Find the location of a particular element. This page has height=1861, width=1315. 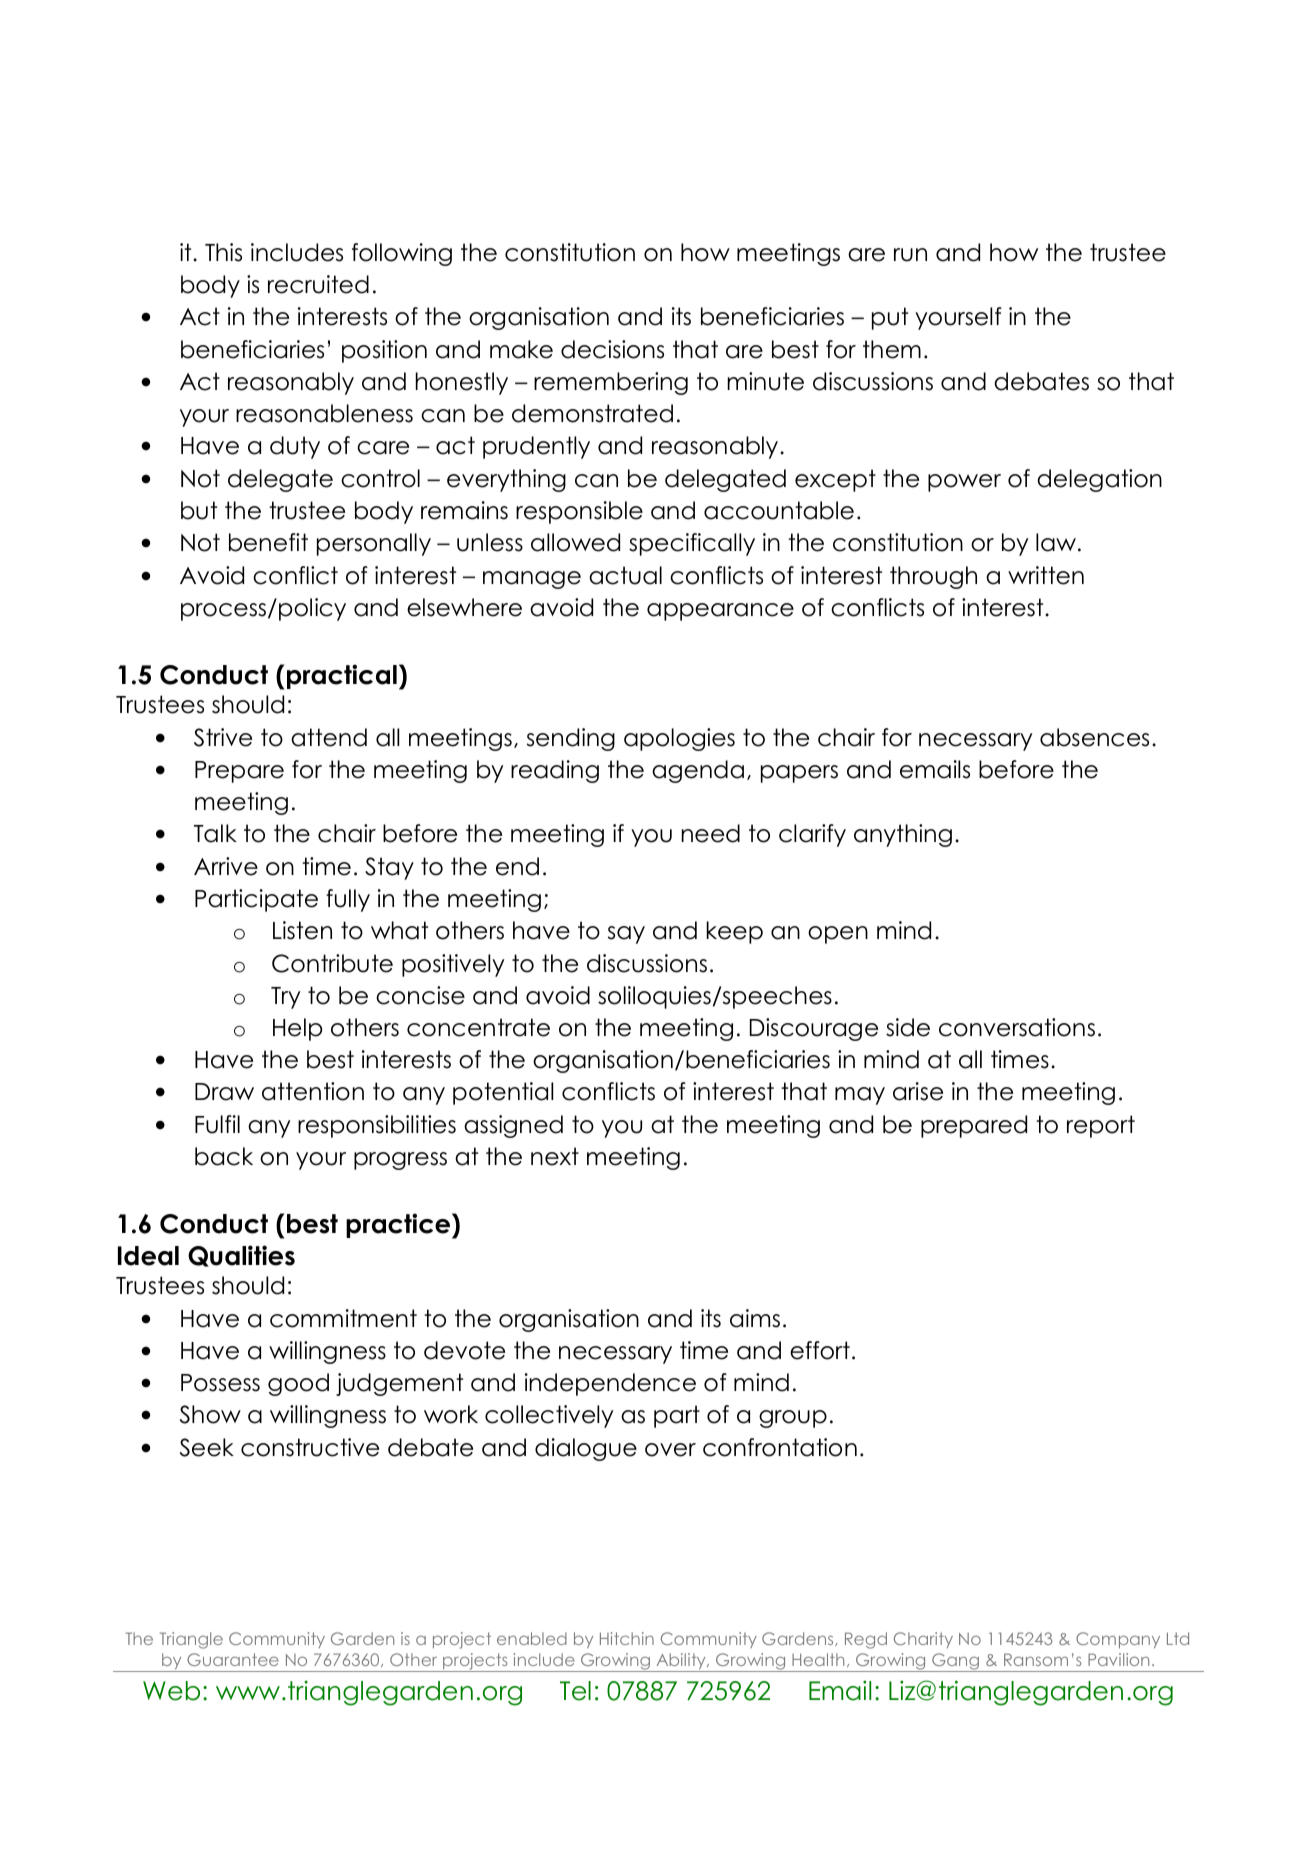

practical is located at coordinates (342, 676).
